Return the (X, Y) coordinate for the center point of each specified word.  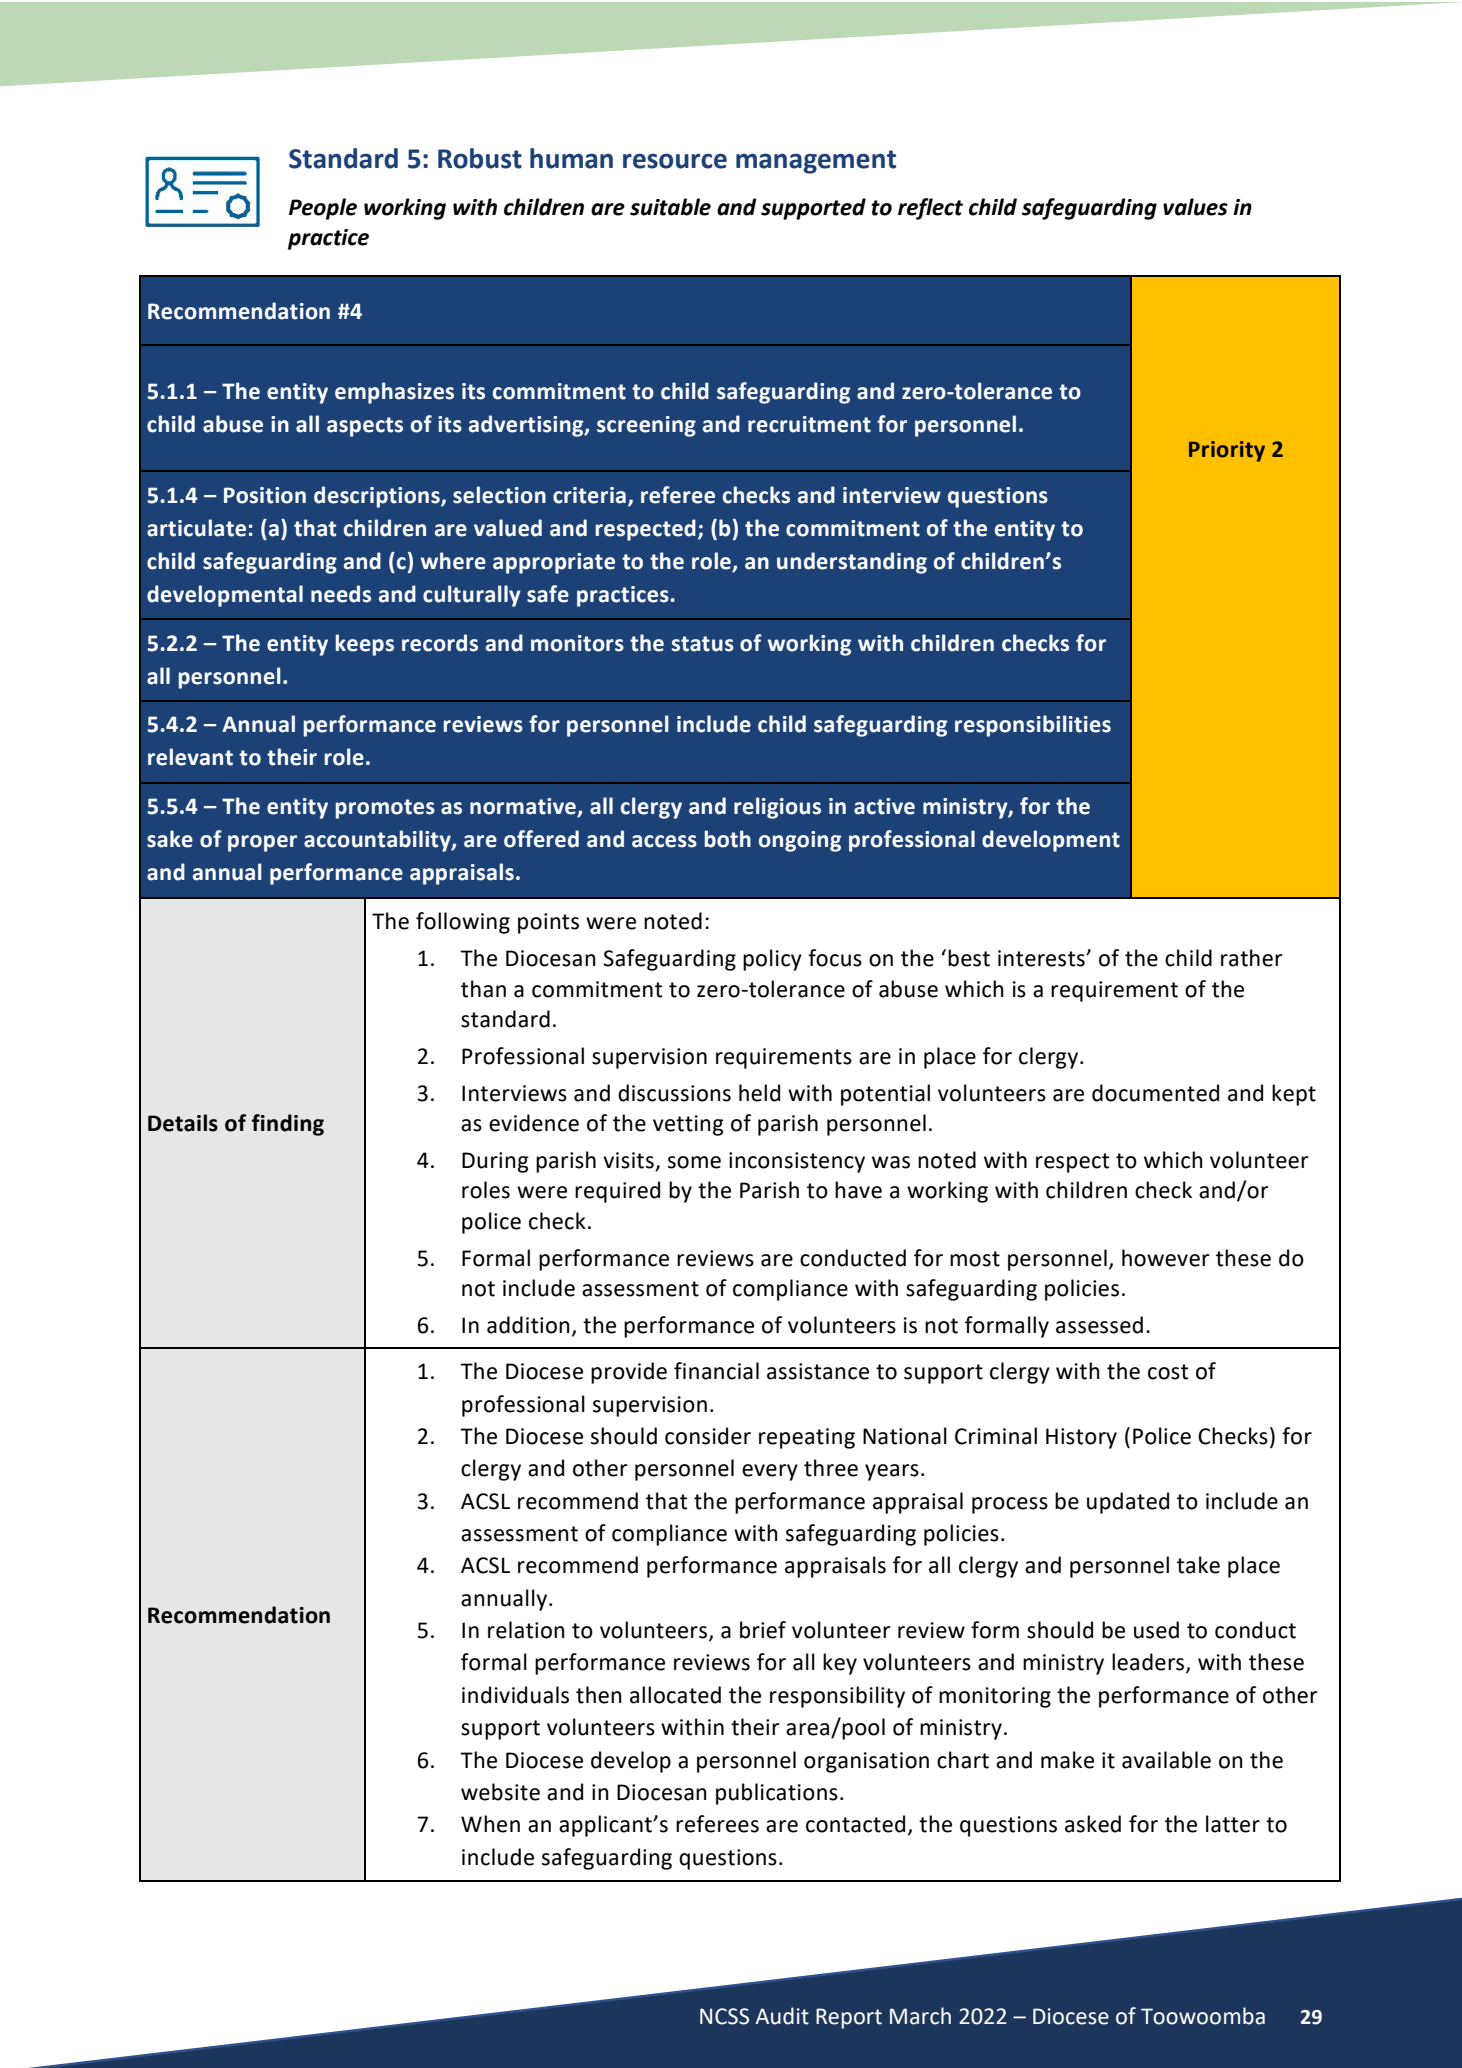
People (323, 209)
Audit (782, 2016)
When (490, 1824)
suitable (670, 207)
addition (528, 1325)
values (1195, 207)
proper (262, 843)
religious (777, 808)
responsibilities (1033, 726)
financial (716, 1371)
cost (1168, 1372)
